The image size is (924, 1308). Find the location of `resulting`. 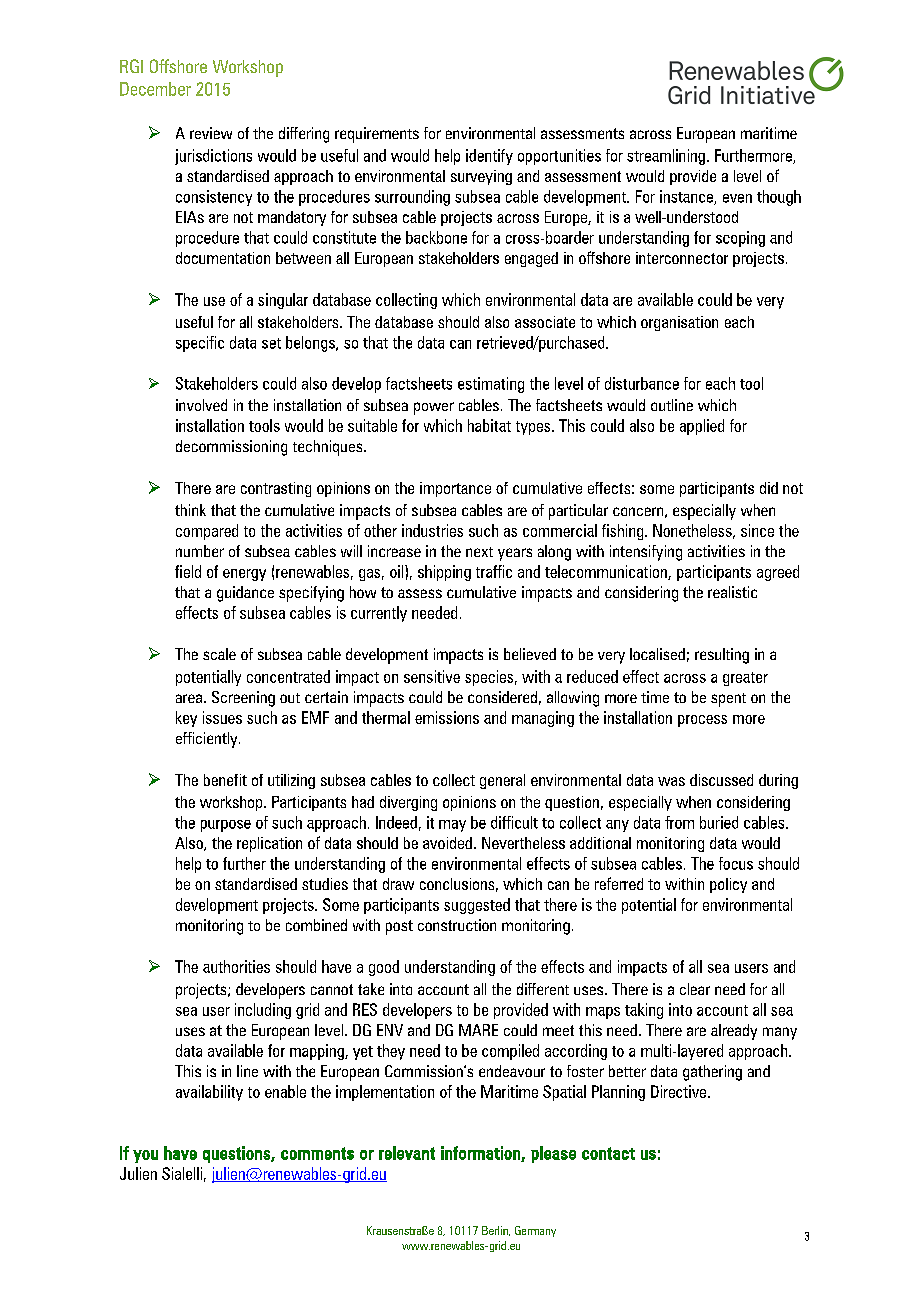

resulting is located at coordinates (722, 656).
